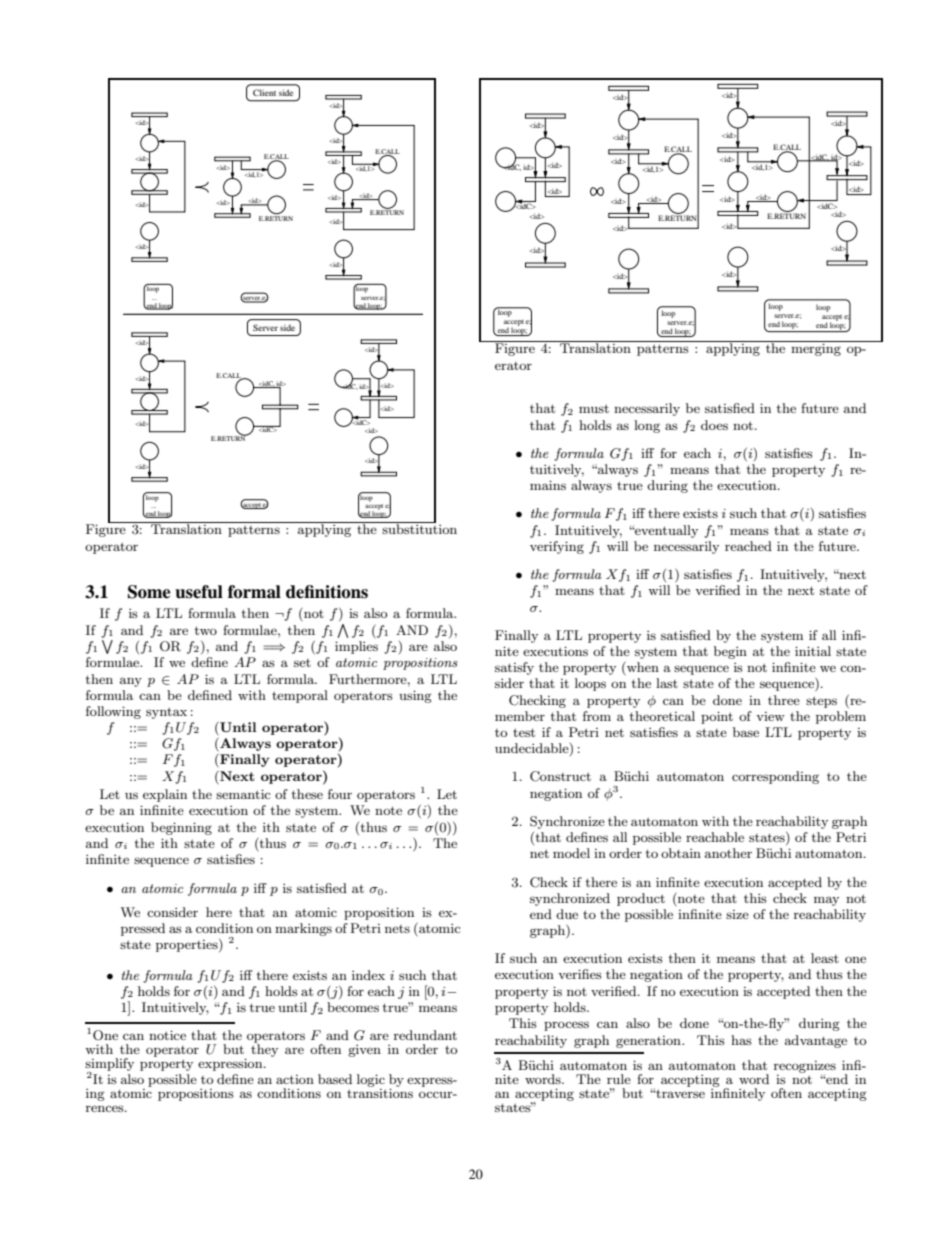 The height and width of the document is (1233, 952). Describe the element at coordinates (571, 853) in the document. I see `model` at that location.
